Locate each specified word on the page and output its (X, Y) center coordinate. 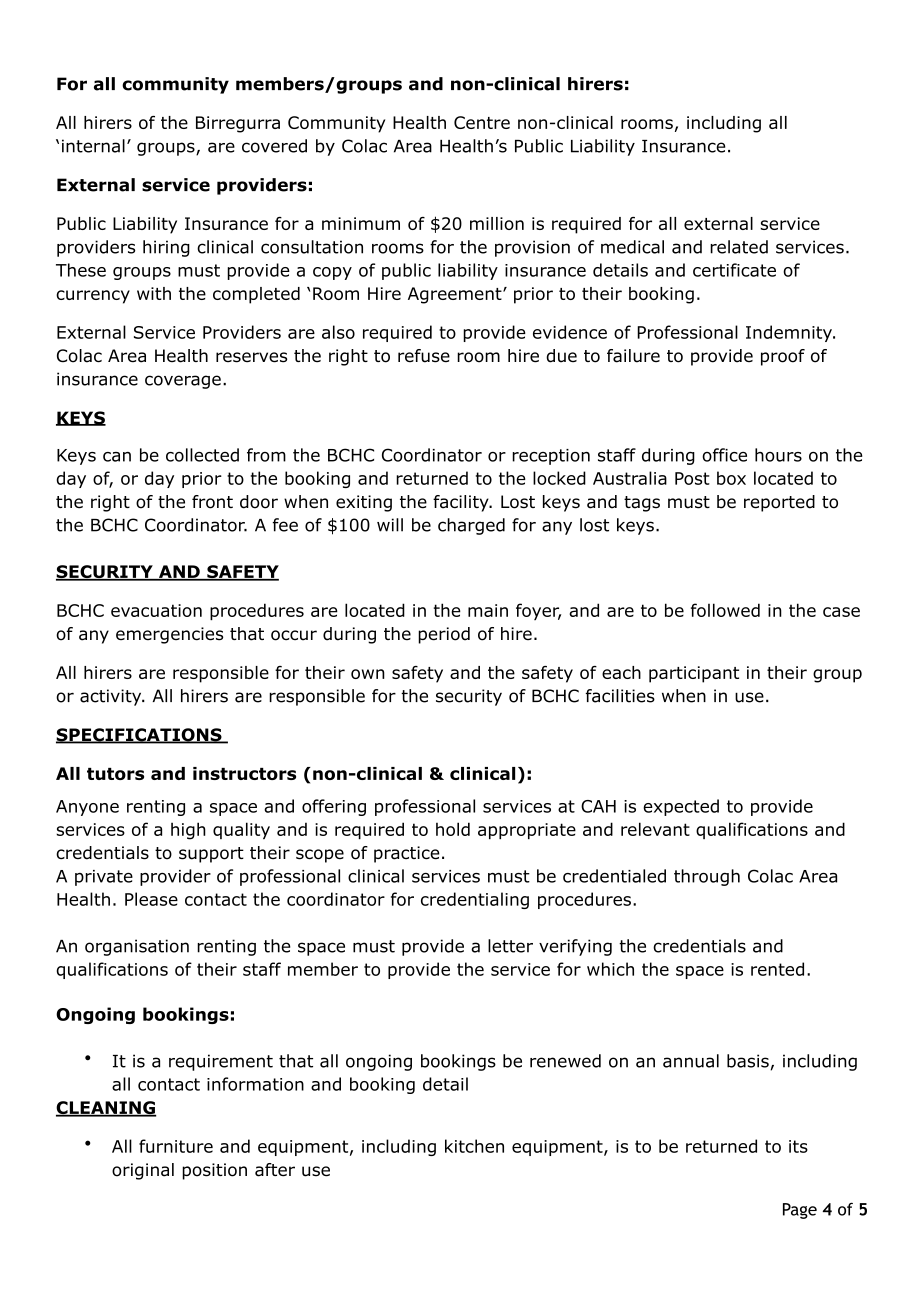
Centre (482, 122)
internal (93, 146)
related (739, 247)
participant (694, 674)
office (724, 455)
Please (151, 899)
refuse (424, 356)
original (143, 1171)
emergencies (169, 635)
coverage (183, 382)
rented (777, 969)
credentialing (475, 900)
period (444, 635)
